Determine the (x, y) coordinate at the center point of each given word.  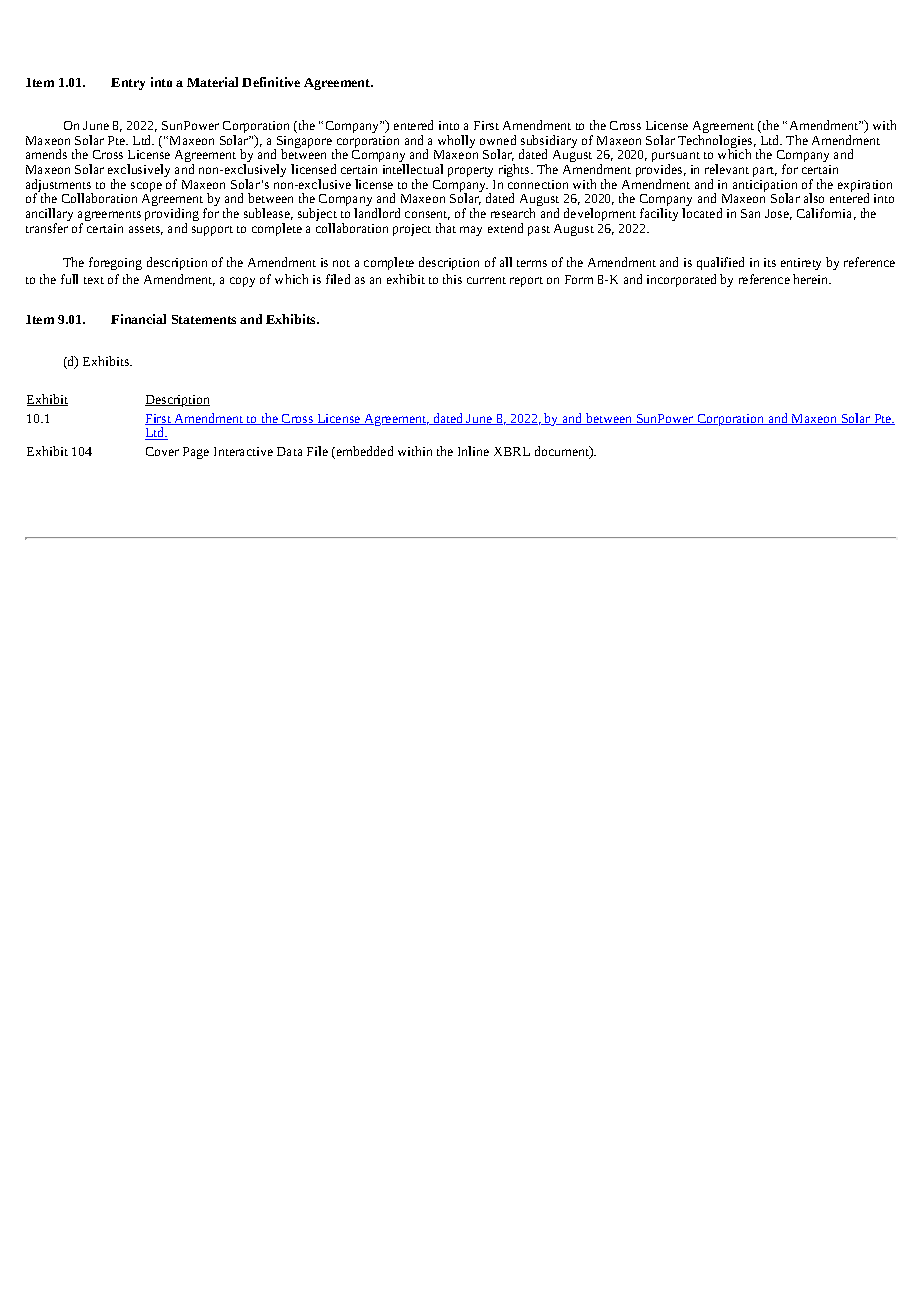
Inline (473, 451)
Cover (162, 451)
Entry (128, 84)
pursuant (676, 158)
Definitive (271, 82)
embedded (365, 451)
